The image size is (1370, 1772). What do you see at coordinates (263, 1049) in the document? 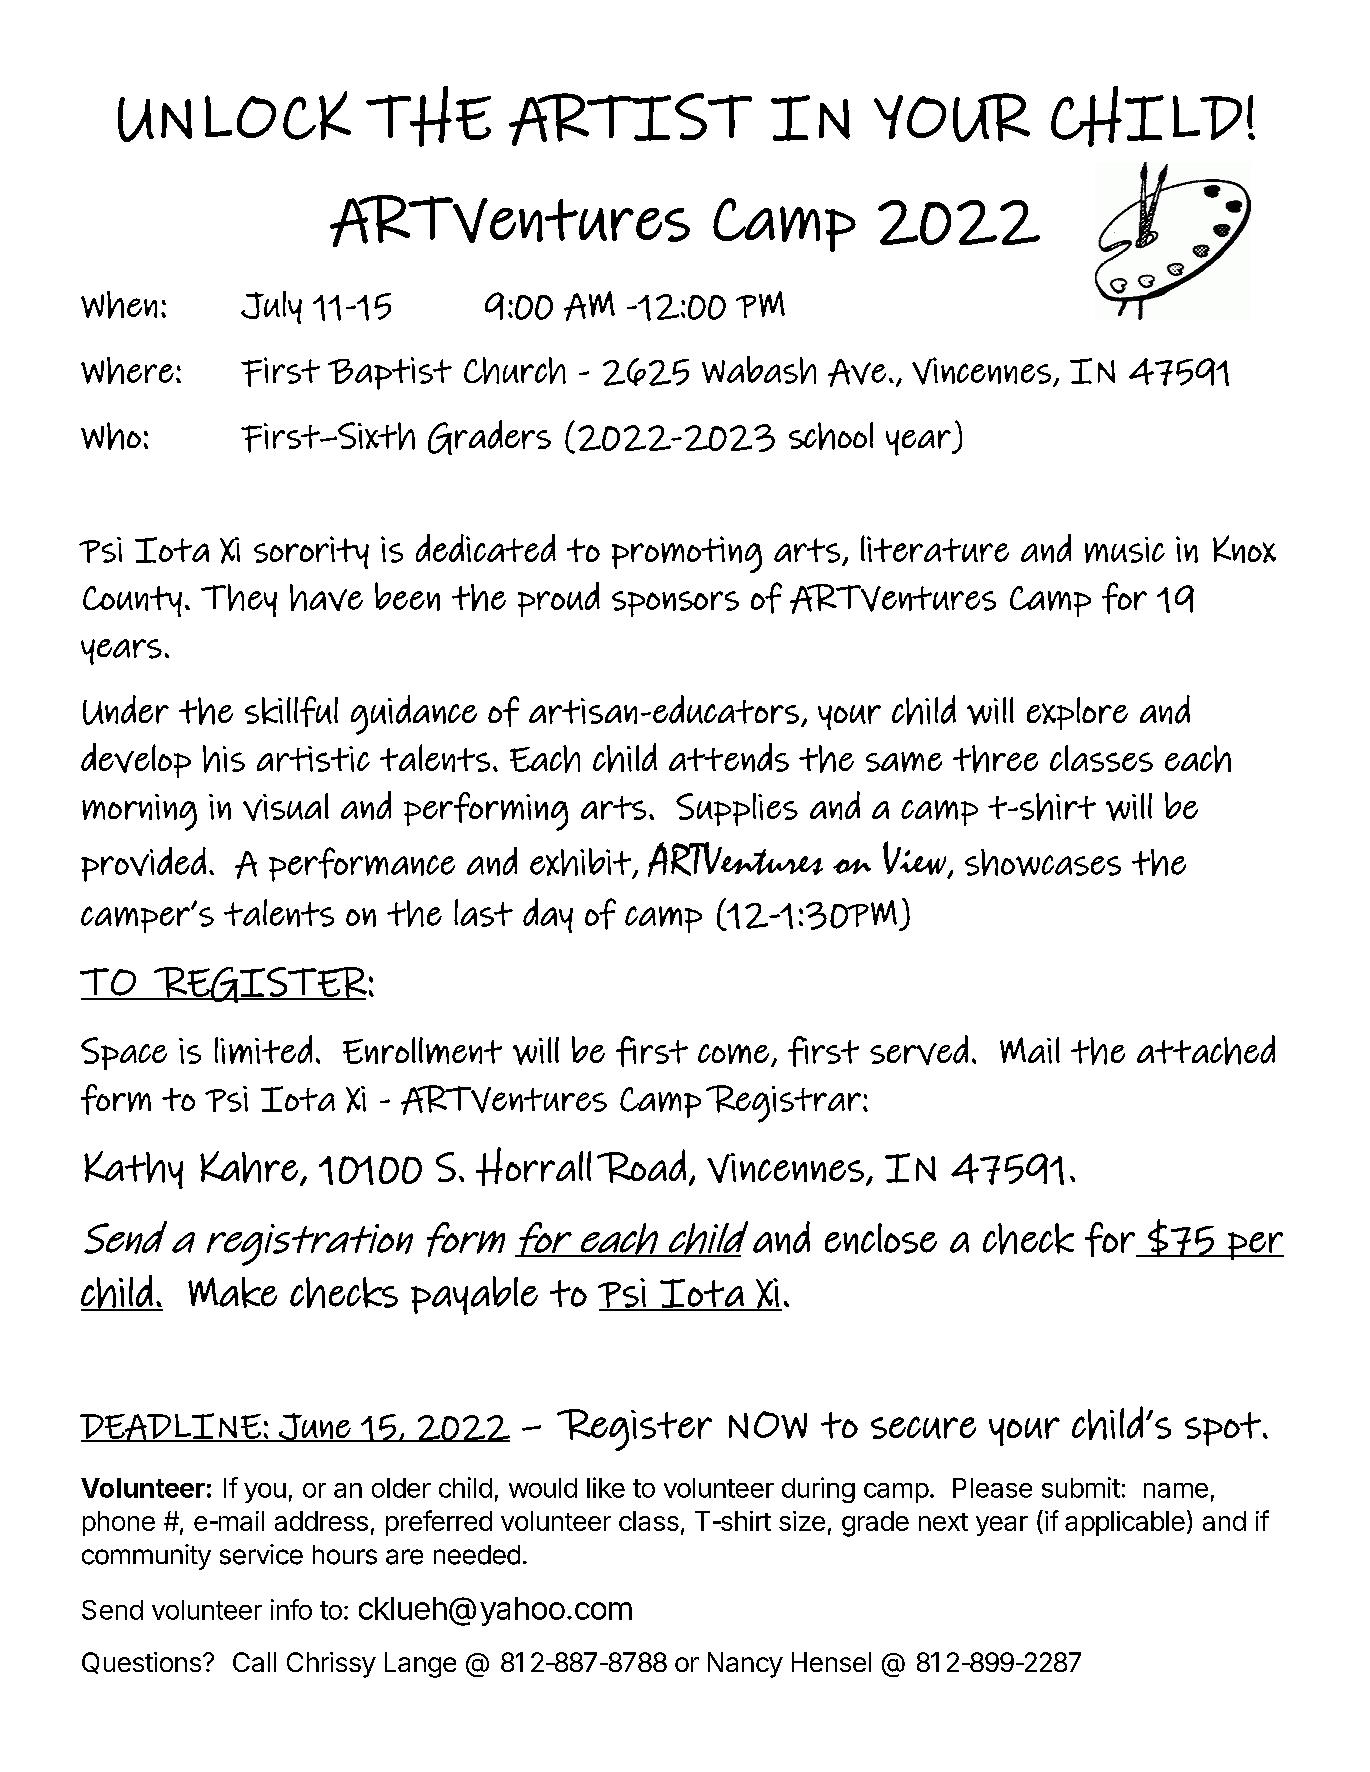
I see `limited` at bounding box center [263, 1049].
